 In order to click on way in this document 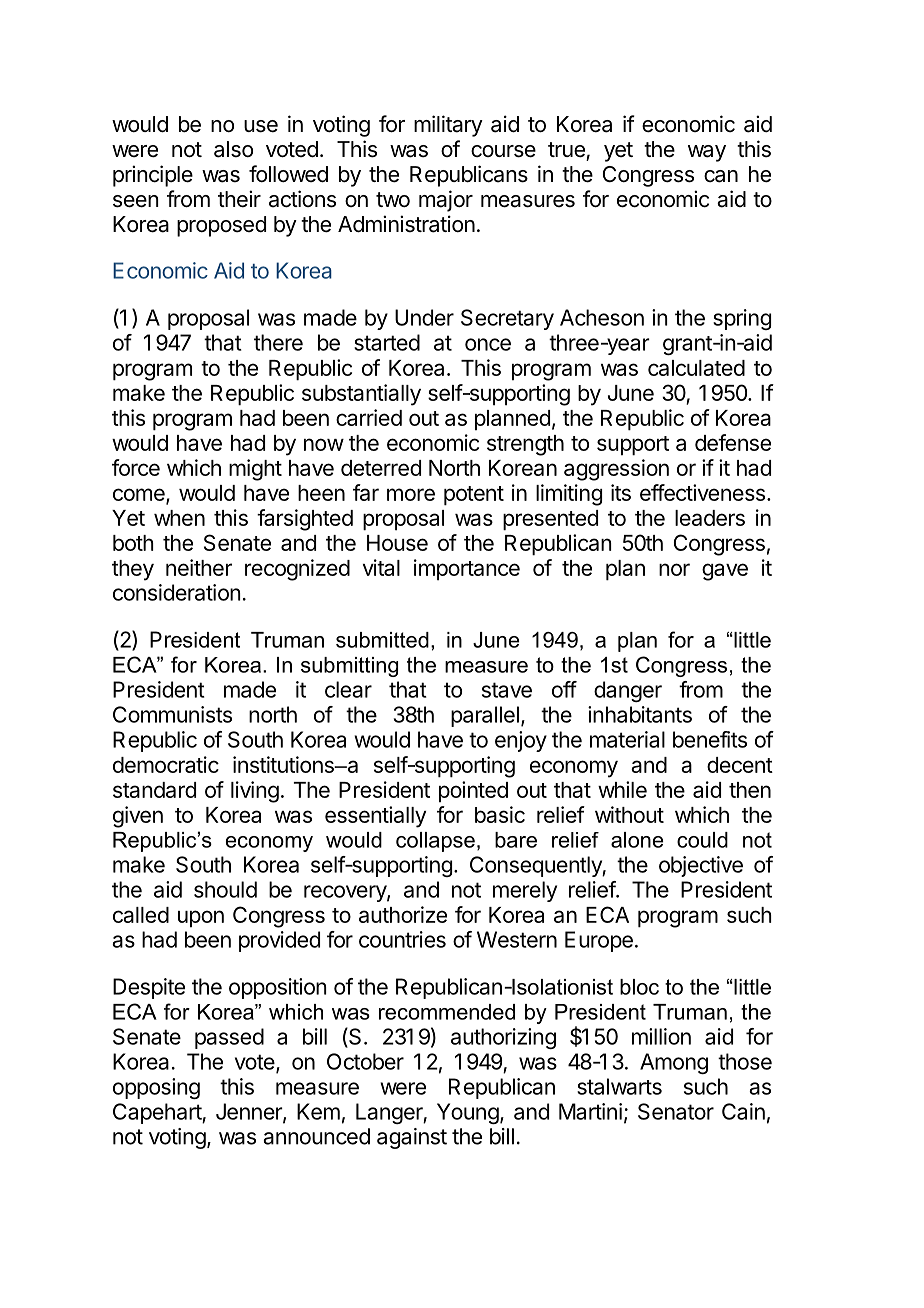, I will do `click(707, 153)`.
